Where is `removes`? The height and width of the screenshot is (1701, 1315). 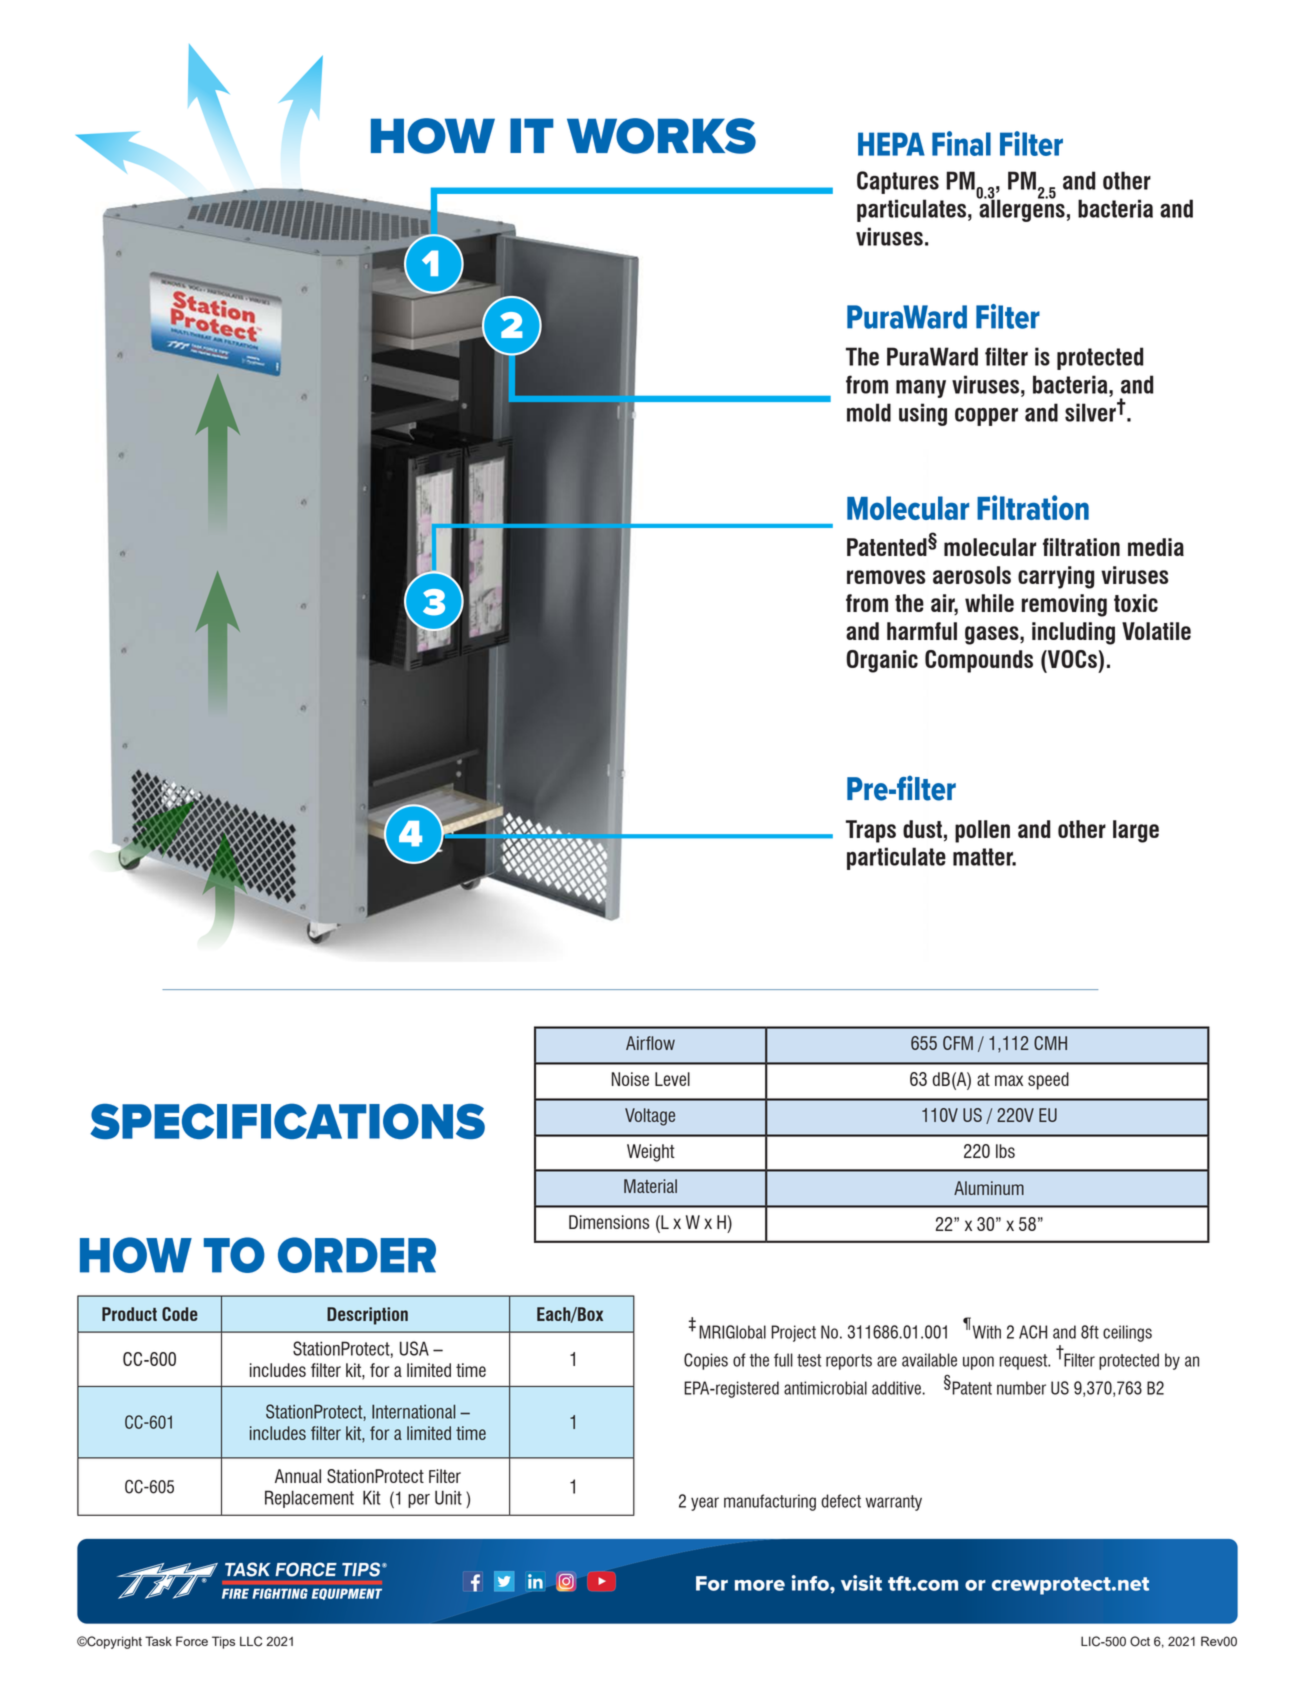
removes is located at coordinates (886, 577).
